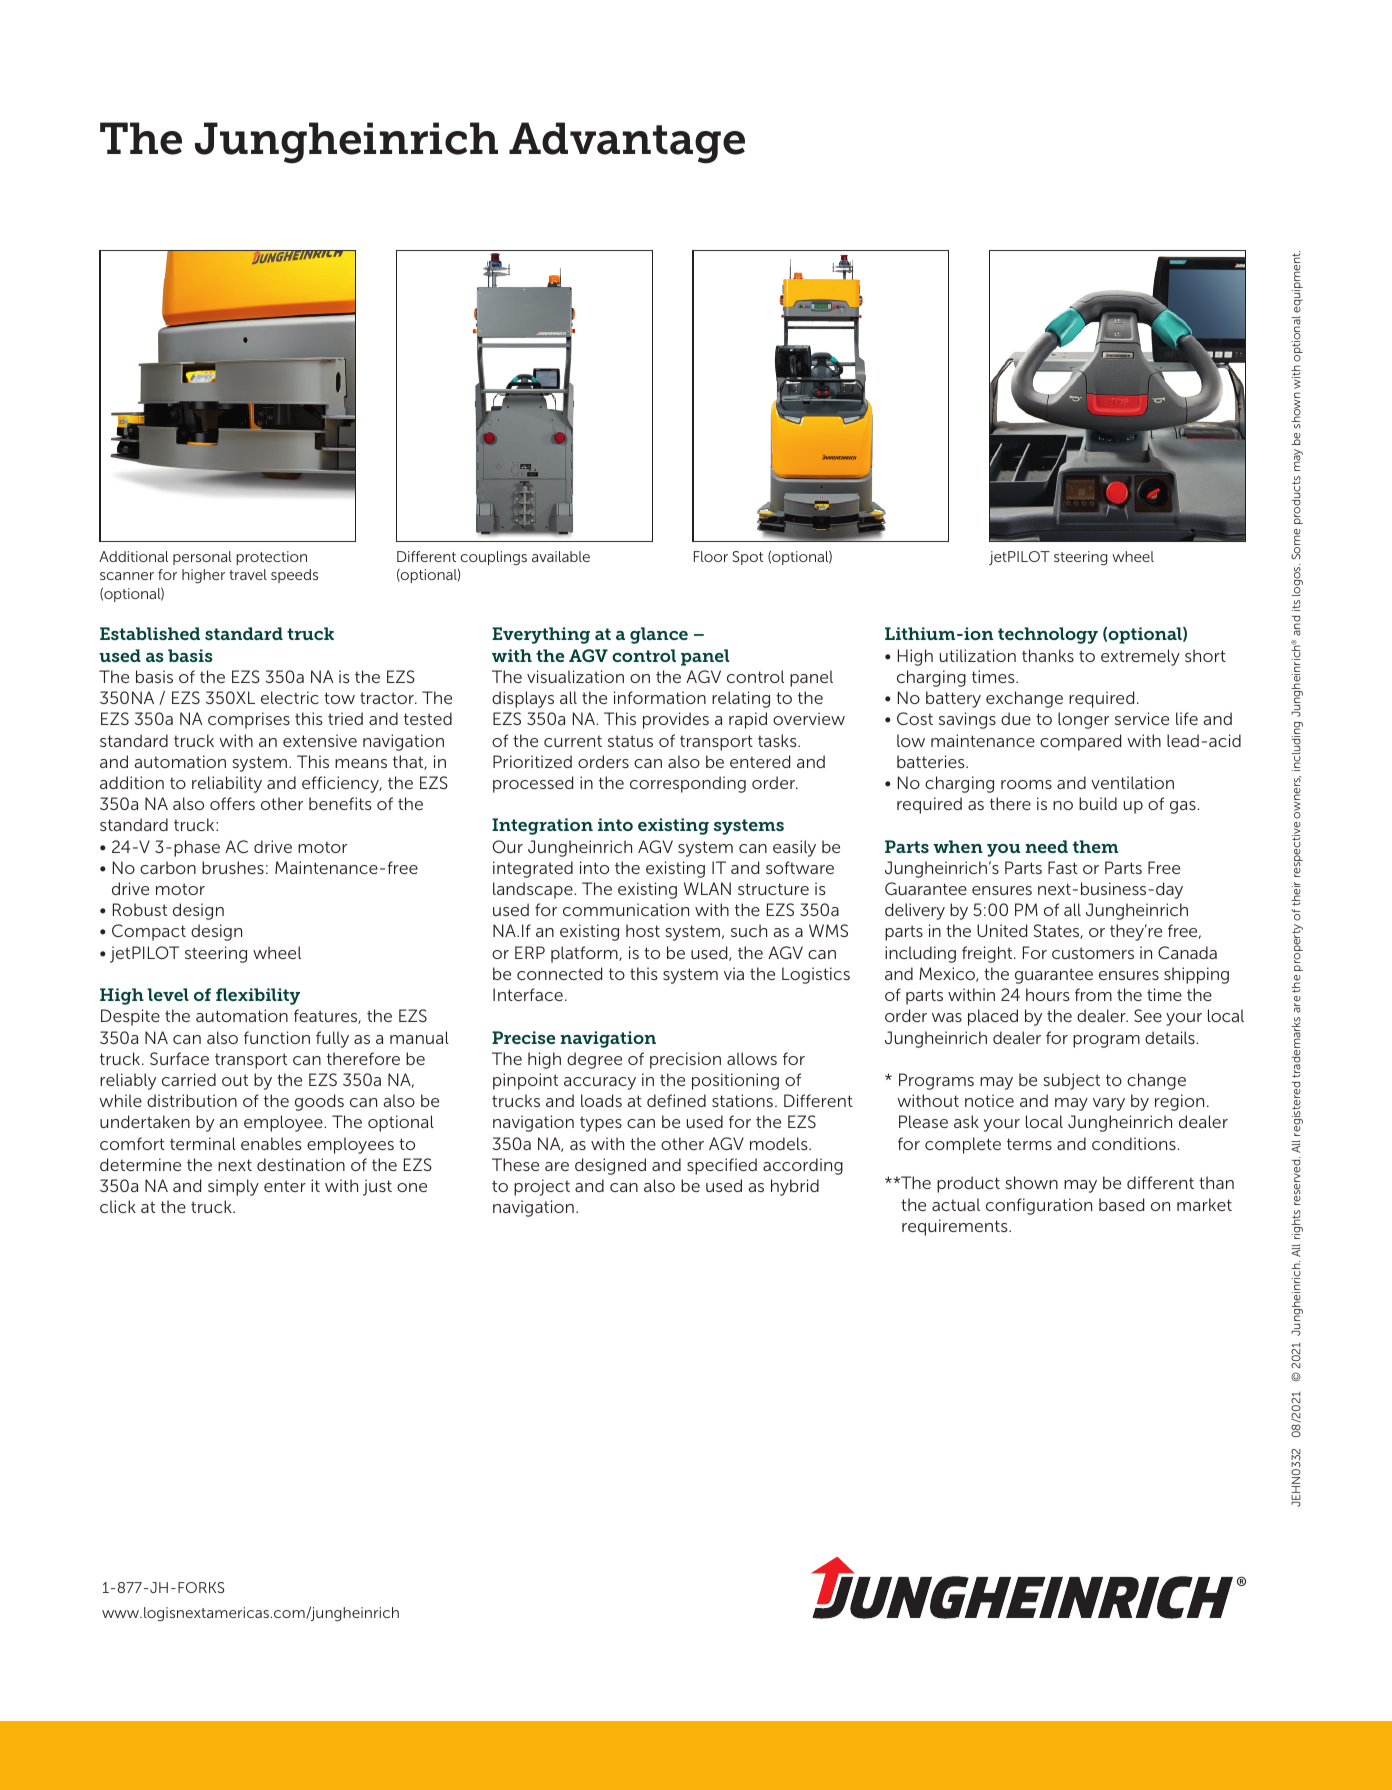 Image resolution: width=1392 pixels, height=1790 pixels. I want to click on build, so click(1098, 803).
